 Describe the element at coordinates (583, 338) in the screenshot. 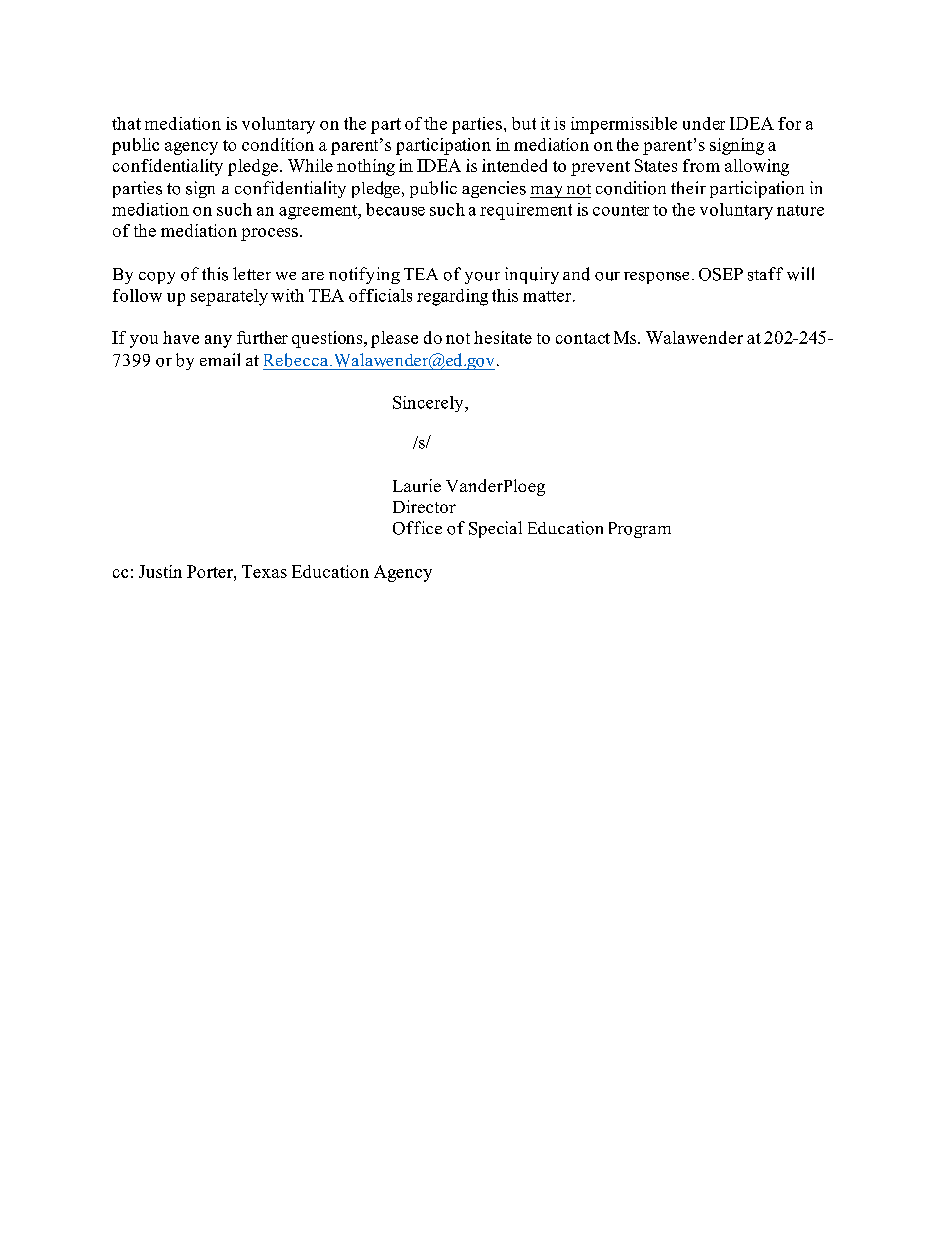

I see `contact` at that location.
